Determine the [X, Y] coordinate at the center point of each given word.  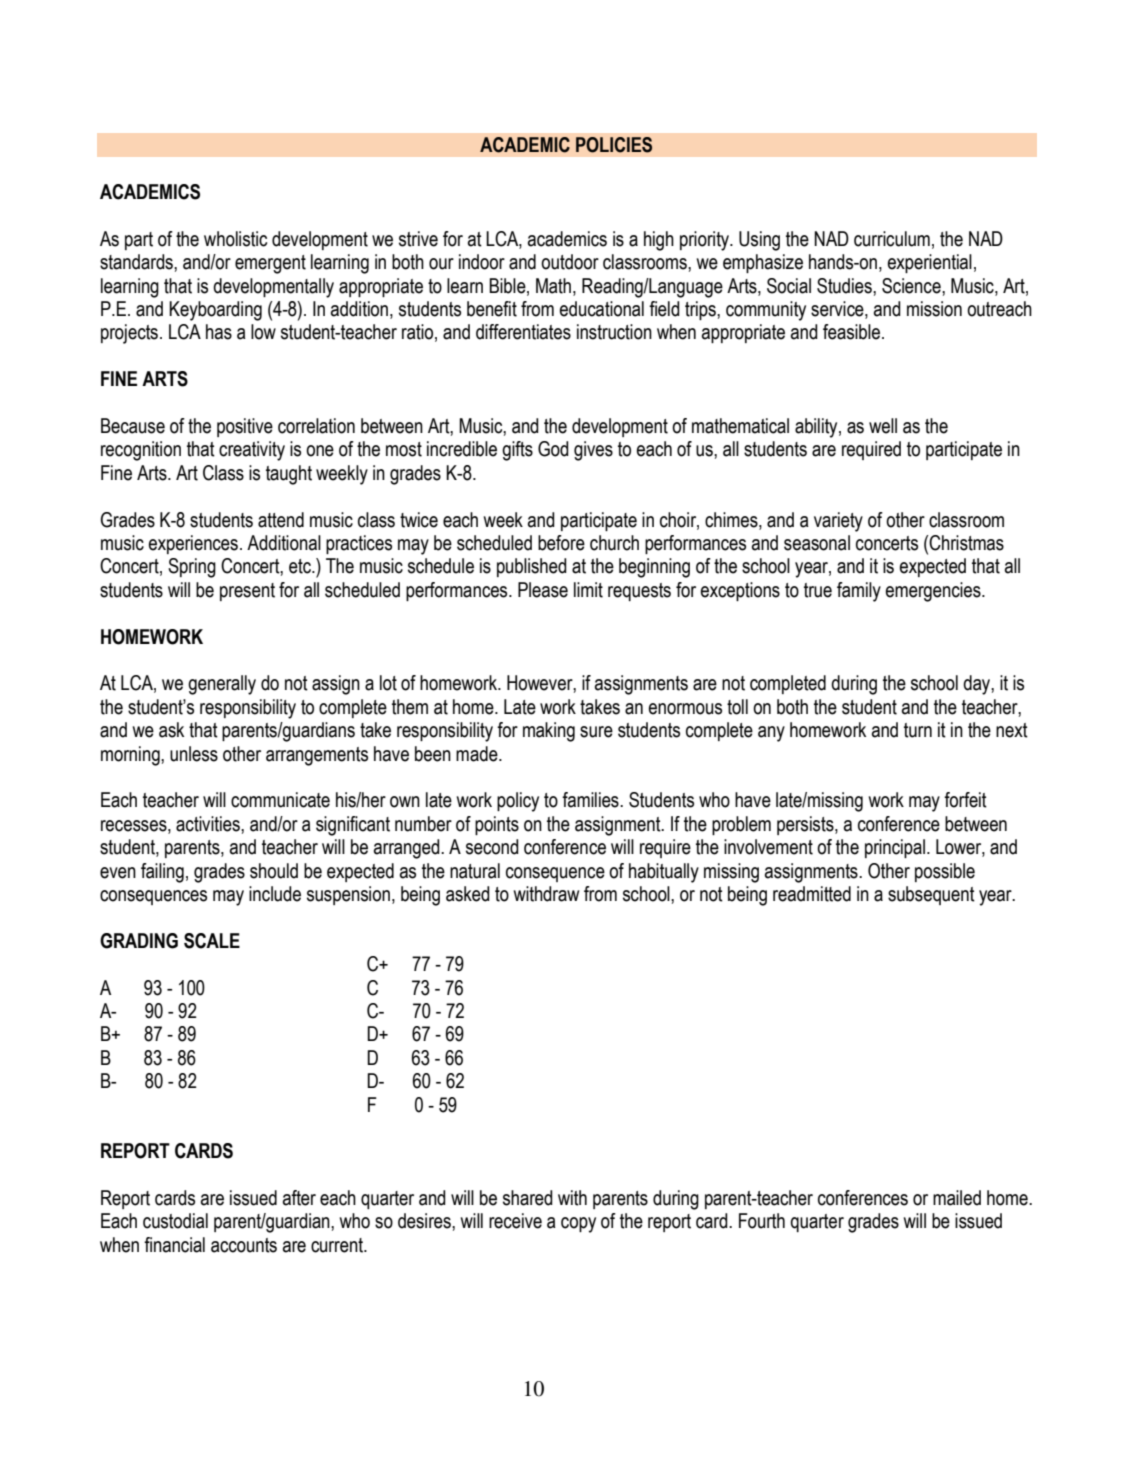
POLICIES [614, 145]
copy [578, 1225]
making [549, 732]
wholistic [235, 239]
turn [918, 730]
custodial [175, 1221]
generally [222, 685]
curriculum [892, 239]
